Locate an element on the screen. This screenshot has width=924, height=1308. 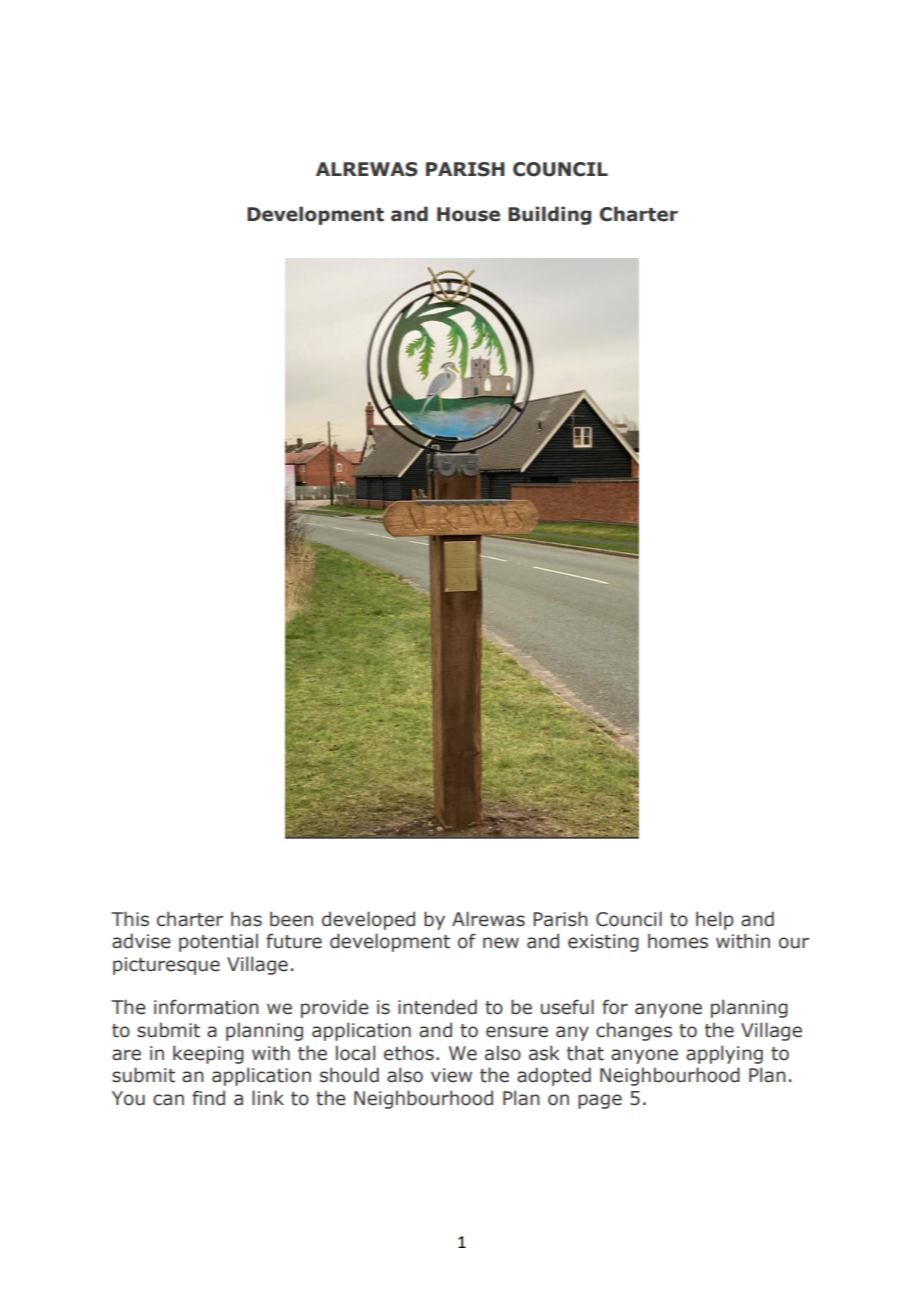
homes is located at coordinates (678, 941).
